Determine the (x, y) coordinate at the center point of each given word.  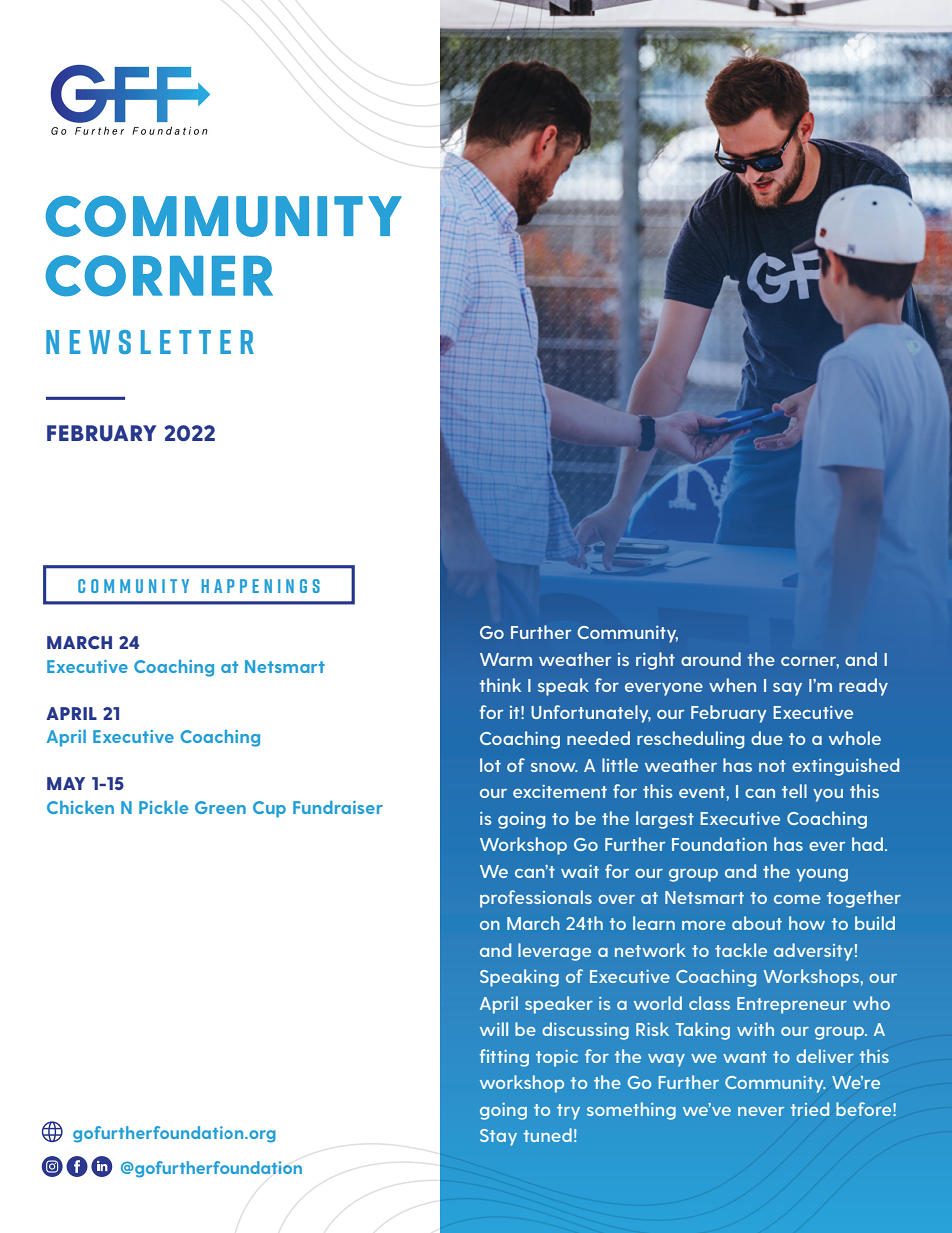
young (822, 875)
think (500, 685)
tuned (548, 1135)
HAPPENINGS (261, 586)
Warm (506, 659)
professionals (536, 899)
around (711, 659)
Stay (498, 1137)
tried (810, 1109)
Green (220, 807)
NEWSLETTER (150, 342)
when (732, 685)
